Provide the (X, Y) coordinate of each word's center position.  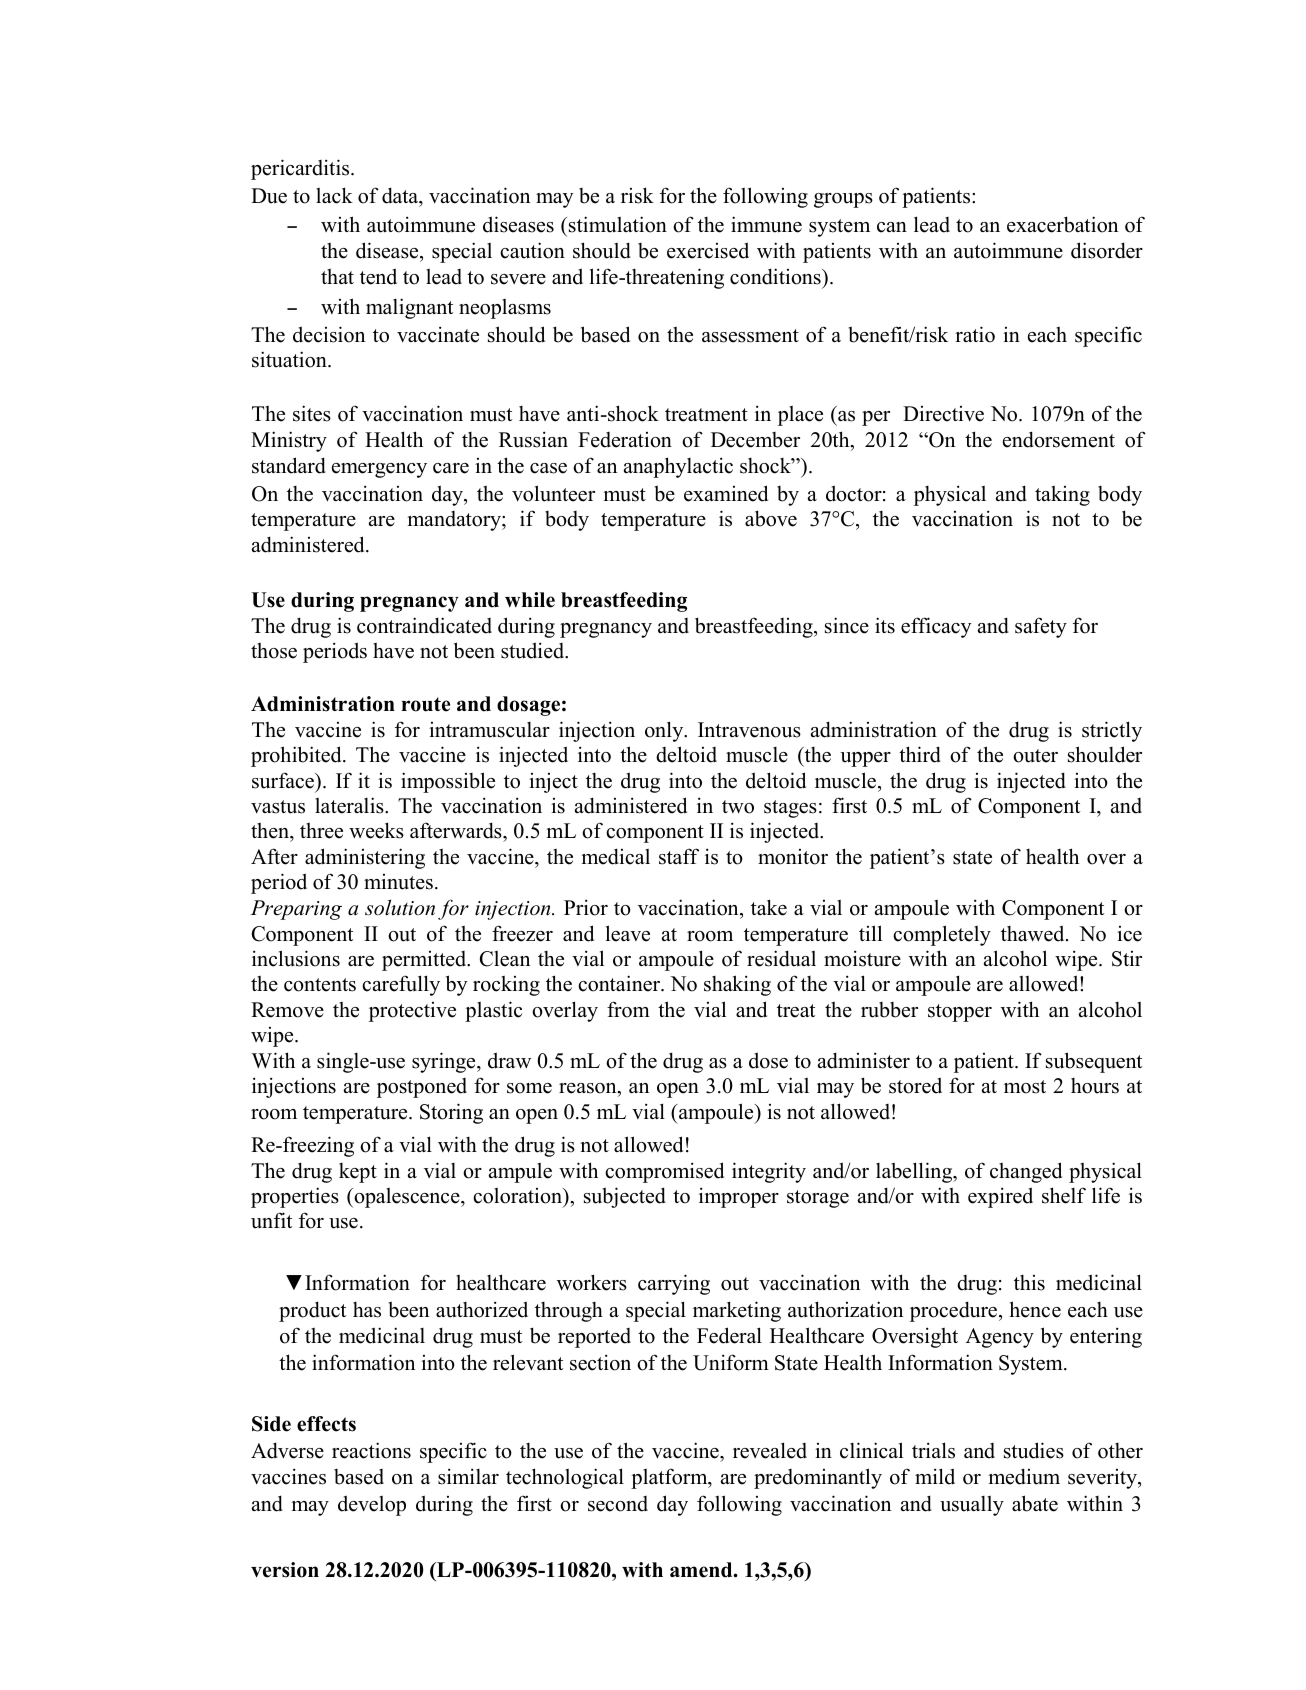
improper (739, 1197)
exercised (708, 250)
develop (372, 1505)
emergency (379, 470)
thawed (1034, 933)
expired (1000, 1197)
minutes (398, 882)
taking (1062, 496)
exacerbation (1062, 224)
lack (334, 195)
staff (679, 856)
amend (702, 1570)
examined (726, 493)
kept (358, 1173)
